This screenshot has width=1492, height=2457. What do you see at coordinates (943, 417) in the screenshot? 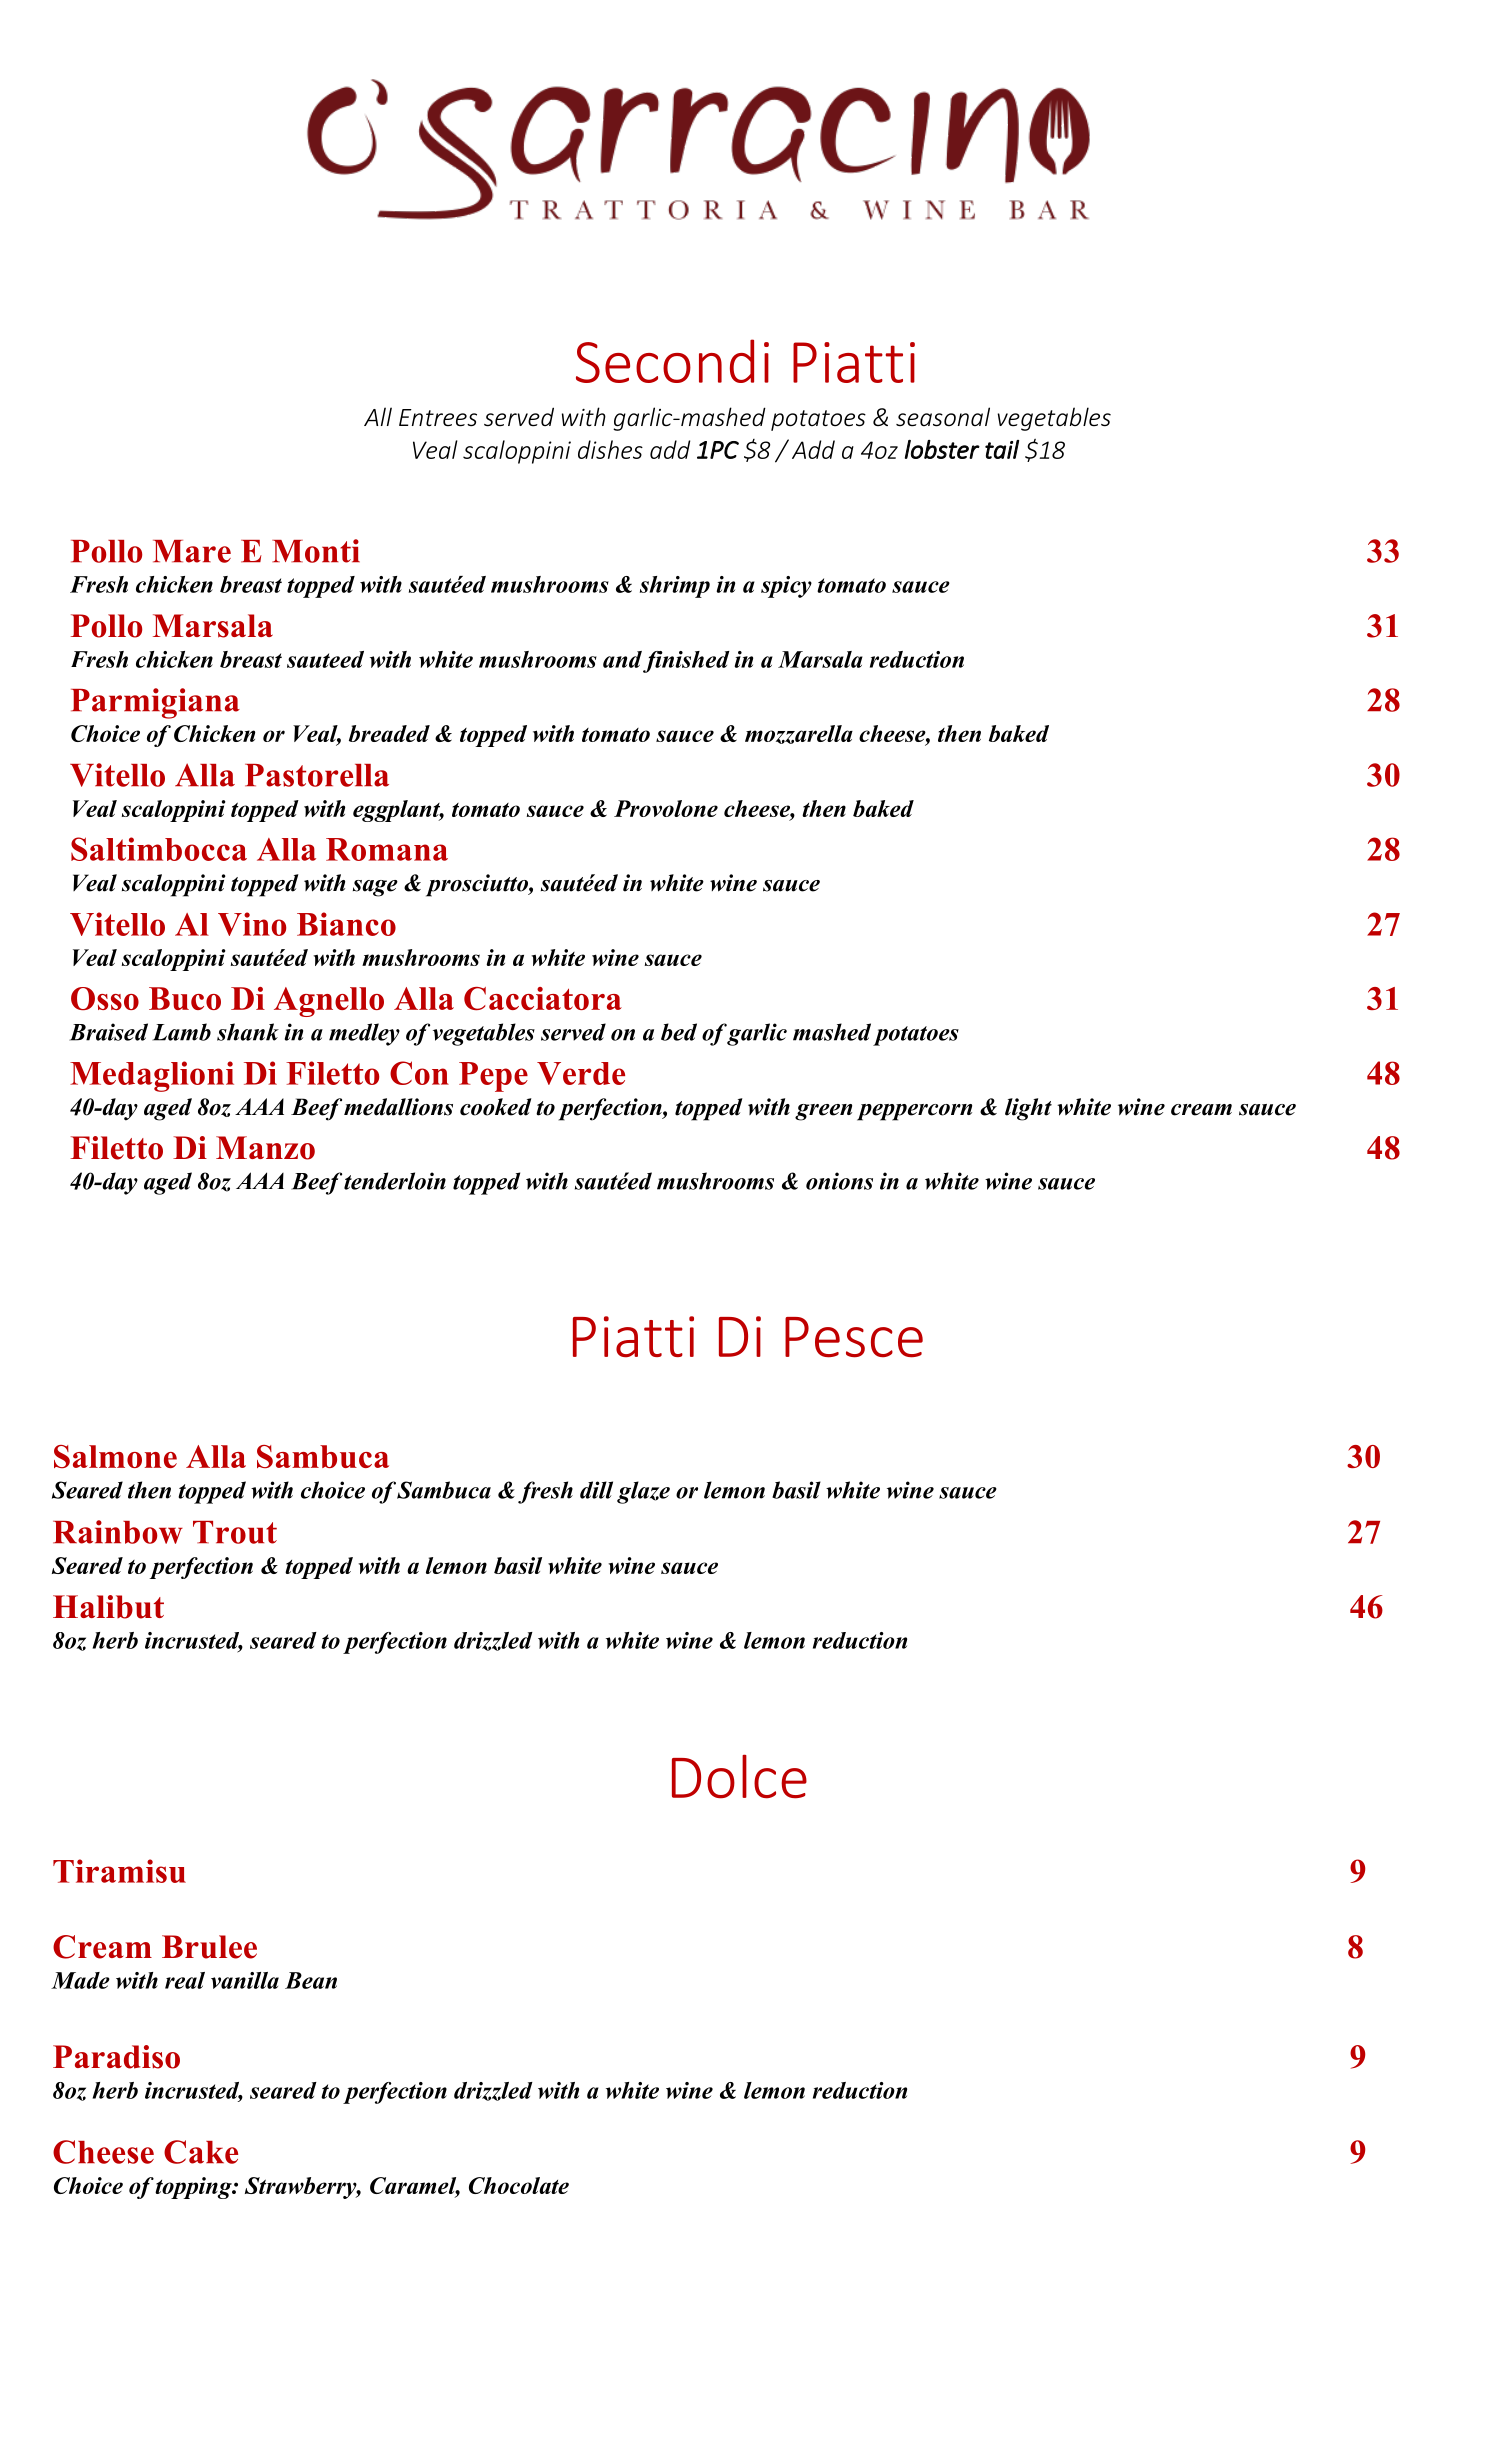
I see `seasonal` at bounding box center [943, 417].
